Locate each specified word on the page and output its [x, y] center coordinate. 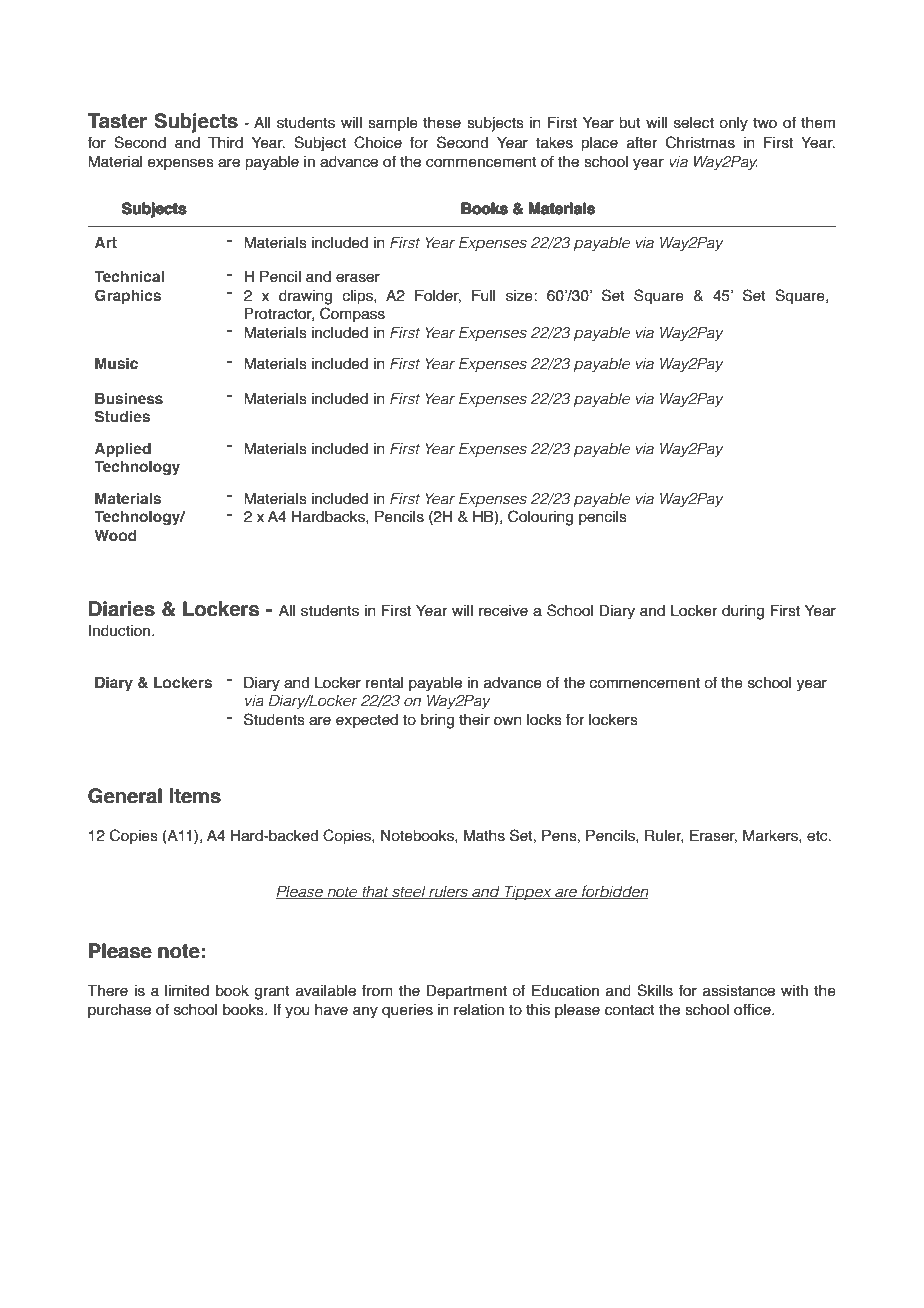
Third [225, 142]
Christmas [700, 142]
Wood [115, 535]
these [442, 123]
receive [503, 611]
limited [187, 991]
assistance [739, 991]
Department [466, 991]
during [743, 612]
